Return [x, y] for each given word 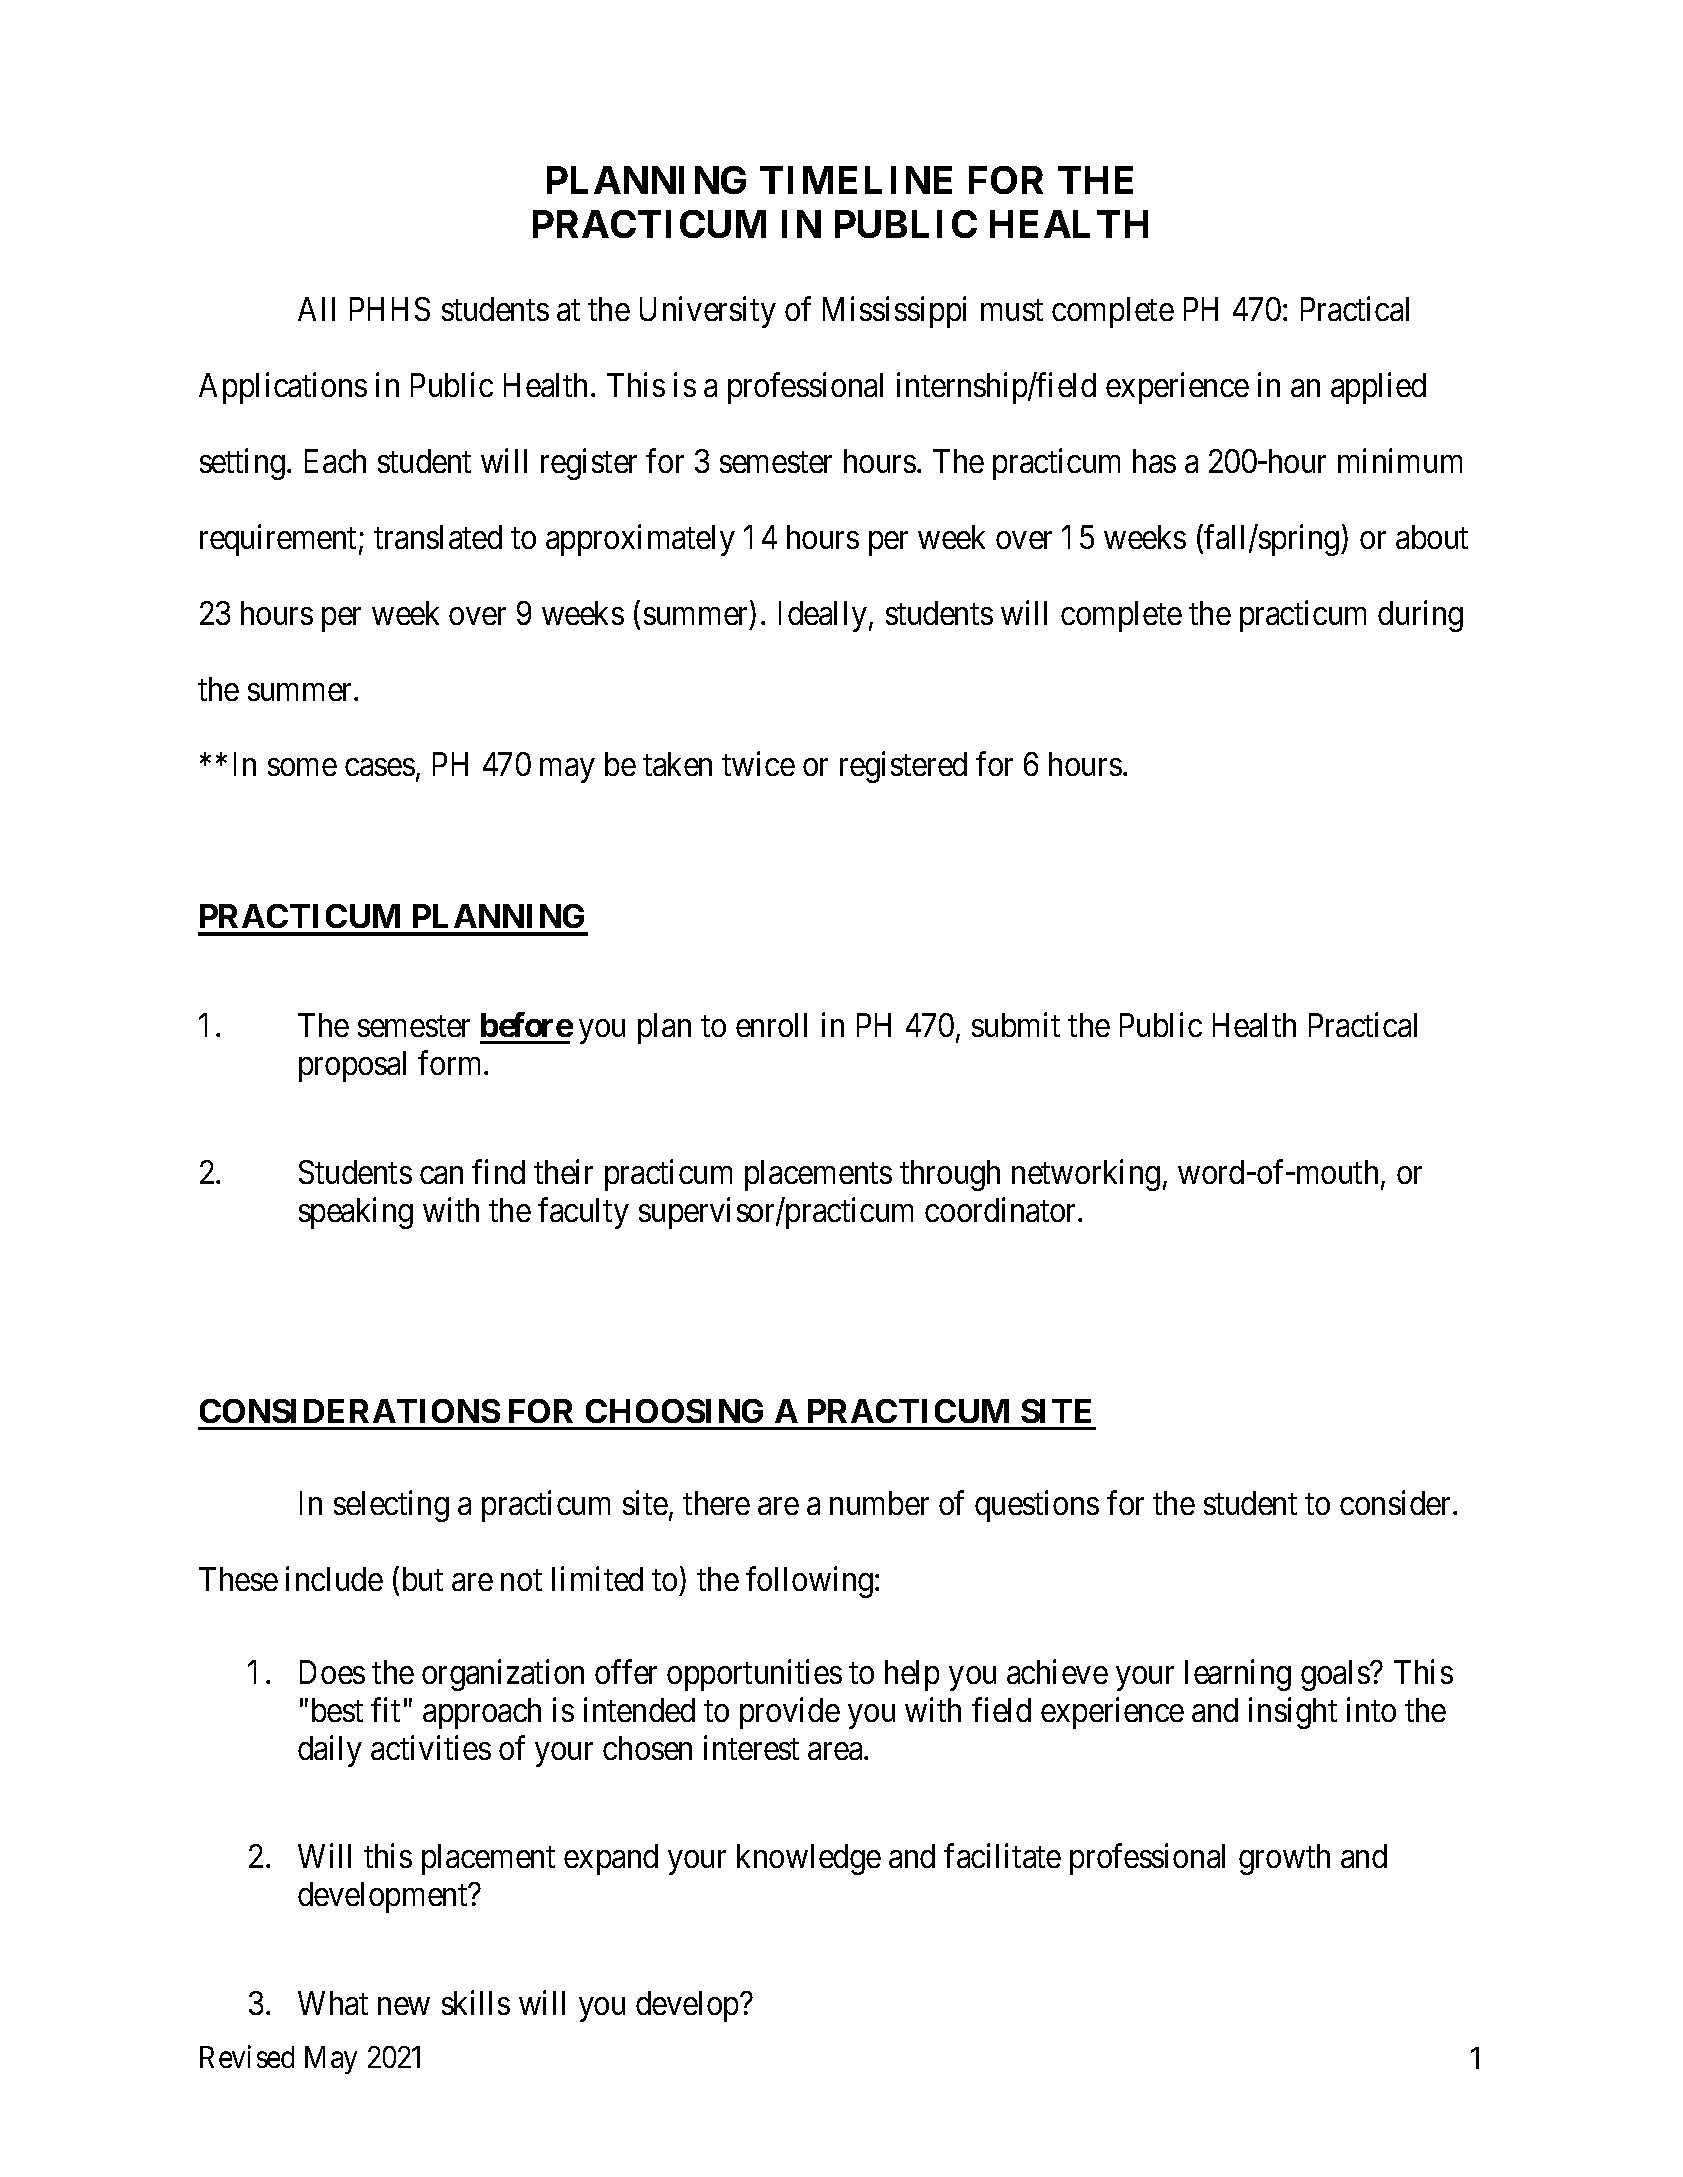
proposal [352, 1066]
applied [1378, 388]
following [811, 1582]
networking [1086, 1175]
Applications [283, 388]
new [404, 2006]
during [1420, 616]
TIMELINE [856, 180]
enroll [771, 1025]
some [302, 767]
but [423, 1579]
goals [1336, 1675]
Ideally [824, 616]
